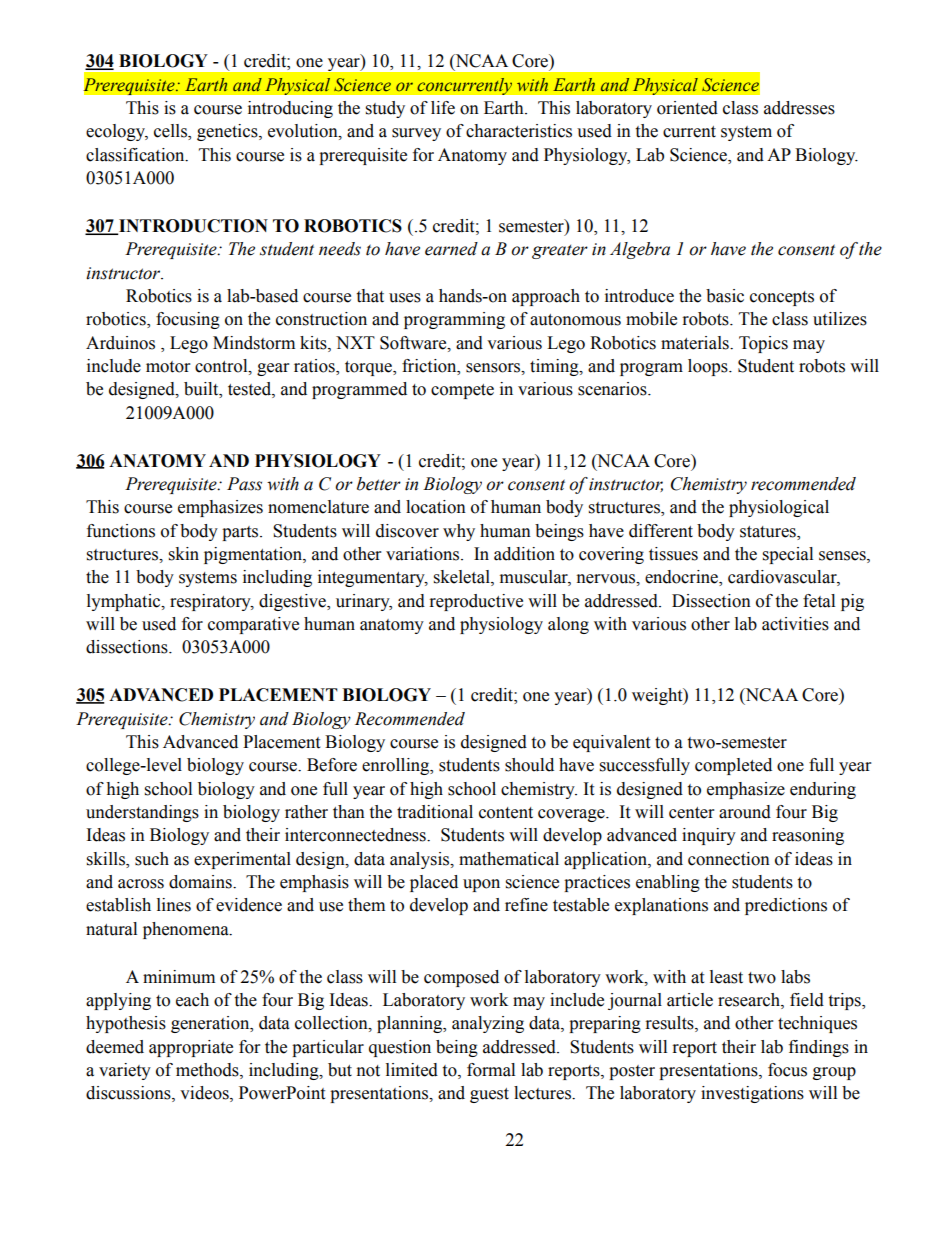 This screenshot has width=952, height=1233. Describe the element at coordinates (171, 132) in the screenshot. I see `cells` at that location.
